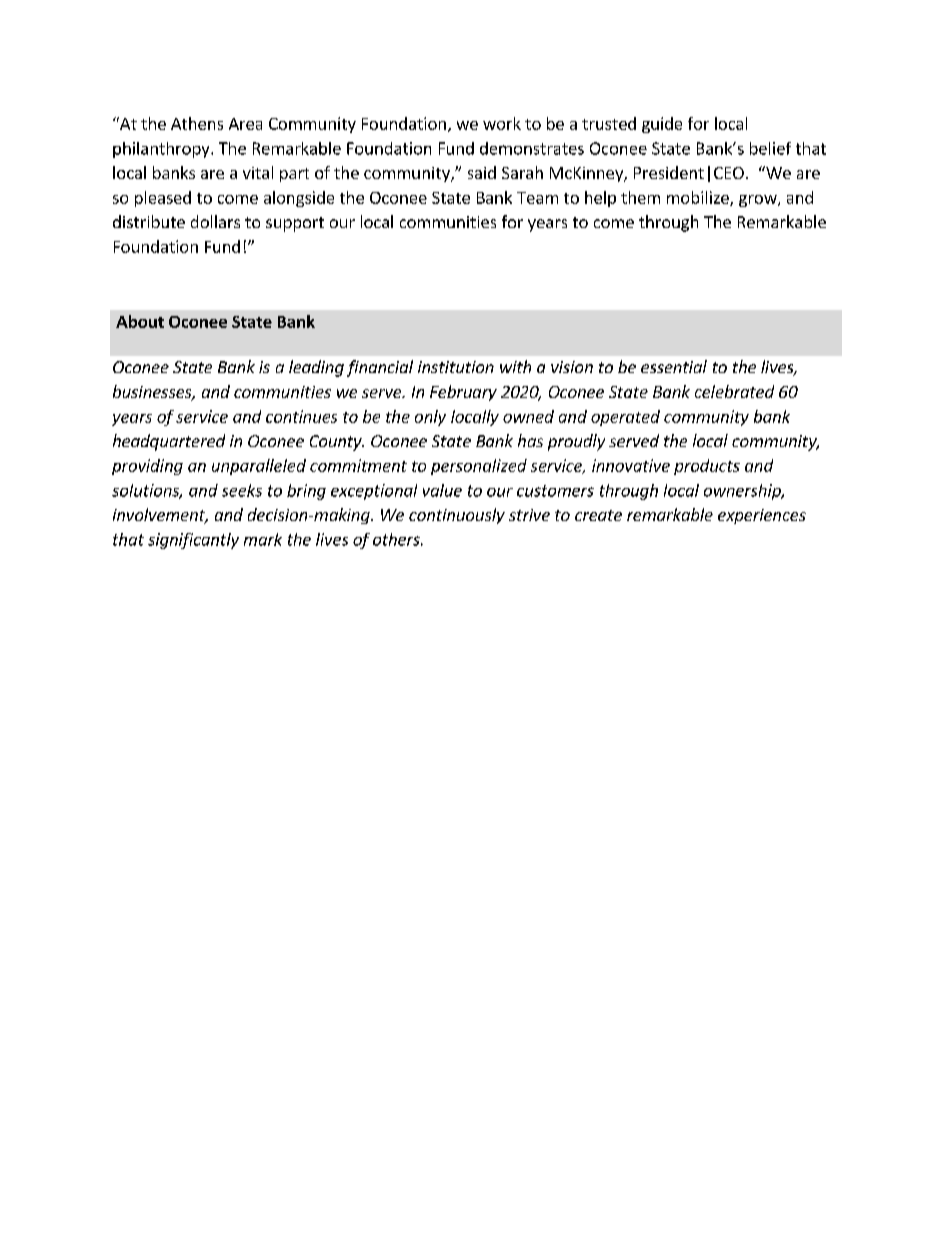  Describe the element at coordinates (295, 224) in the page. I see `support` at that location.
